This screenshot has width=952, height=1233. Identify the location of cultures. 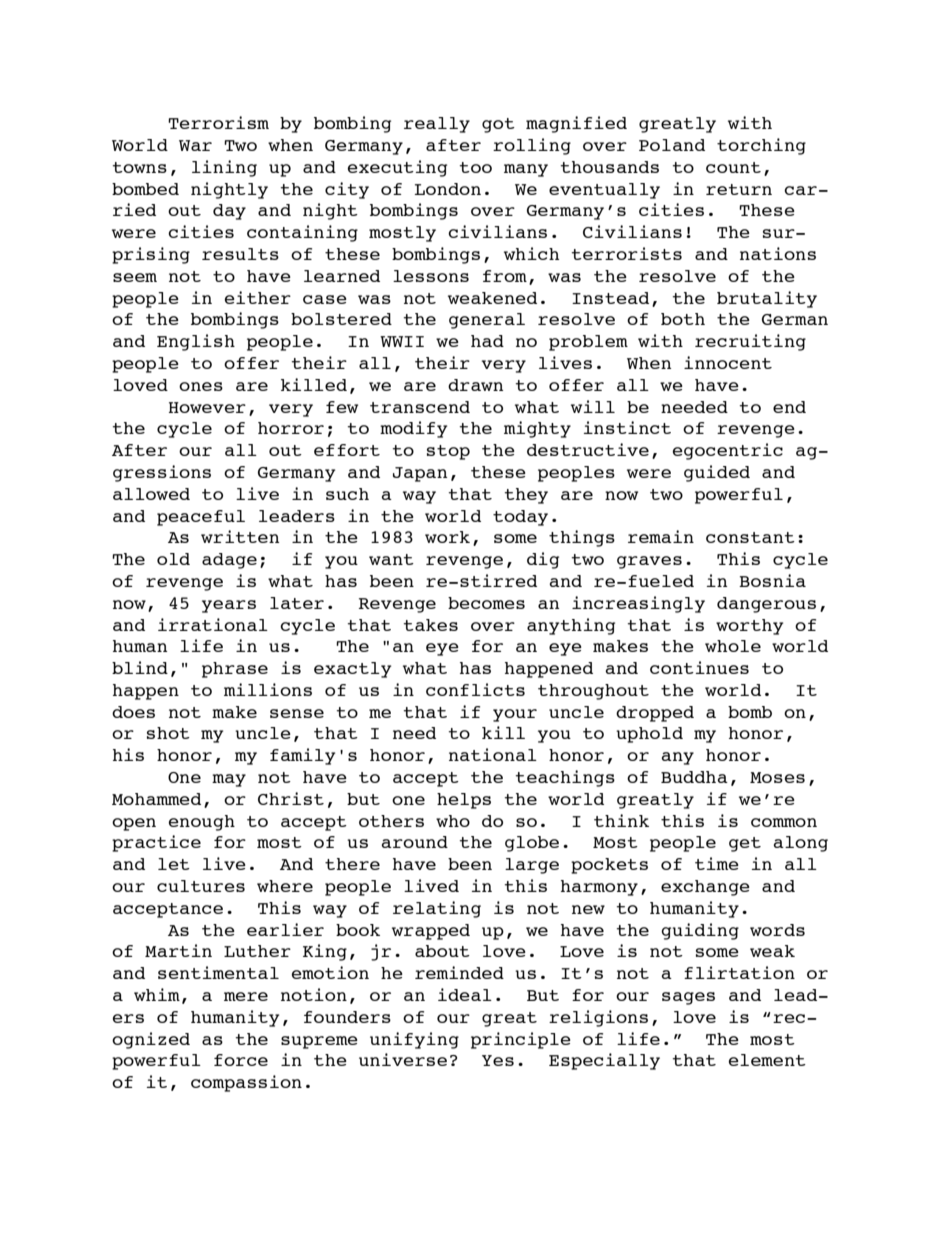
(201, 886).
